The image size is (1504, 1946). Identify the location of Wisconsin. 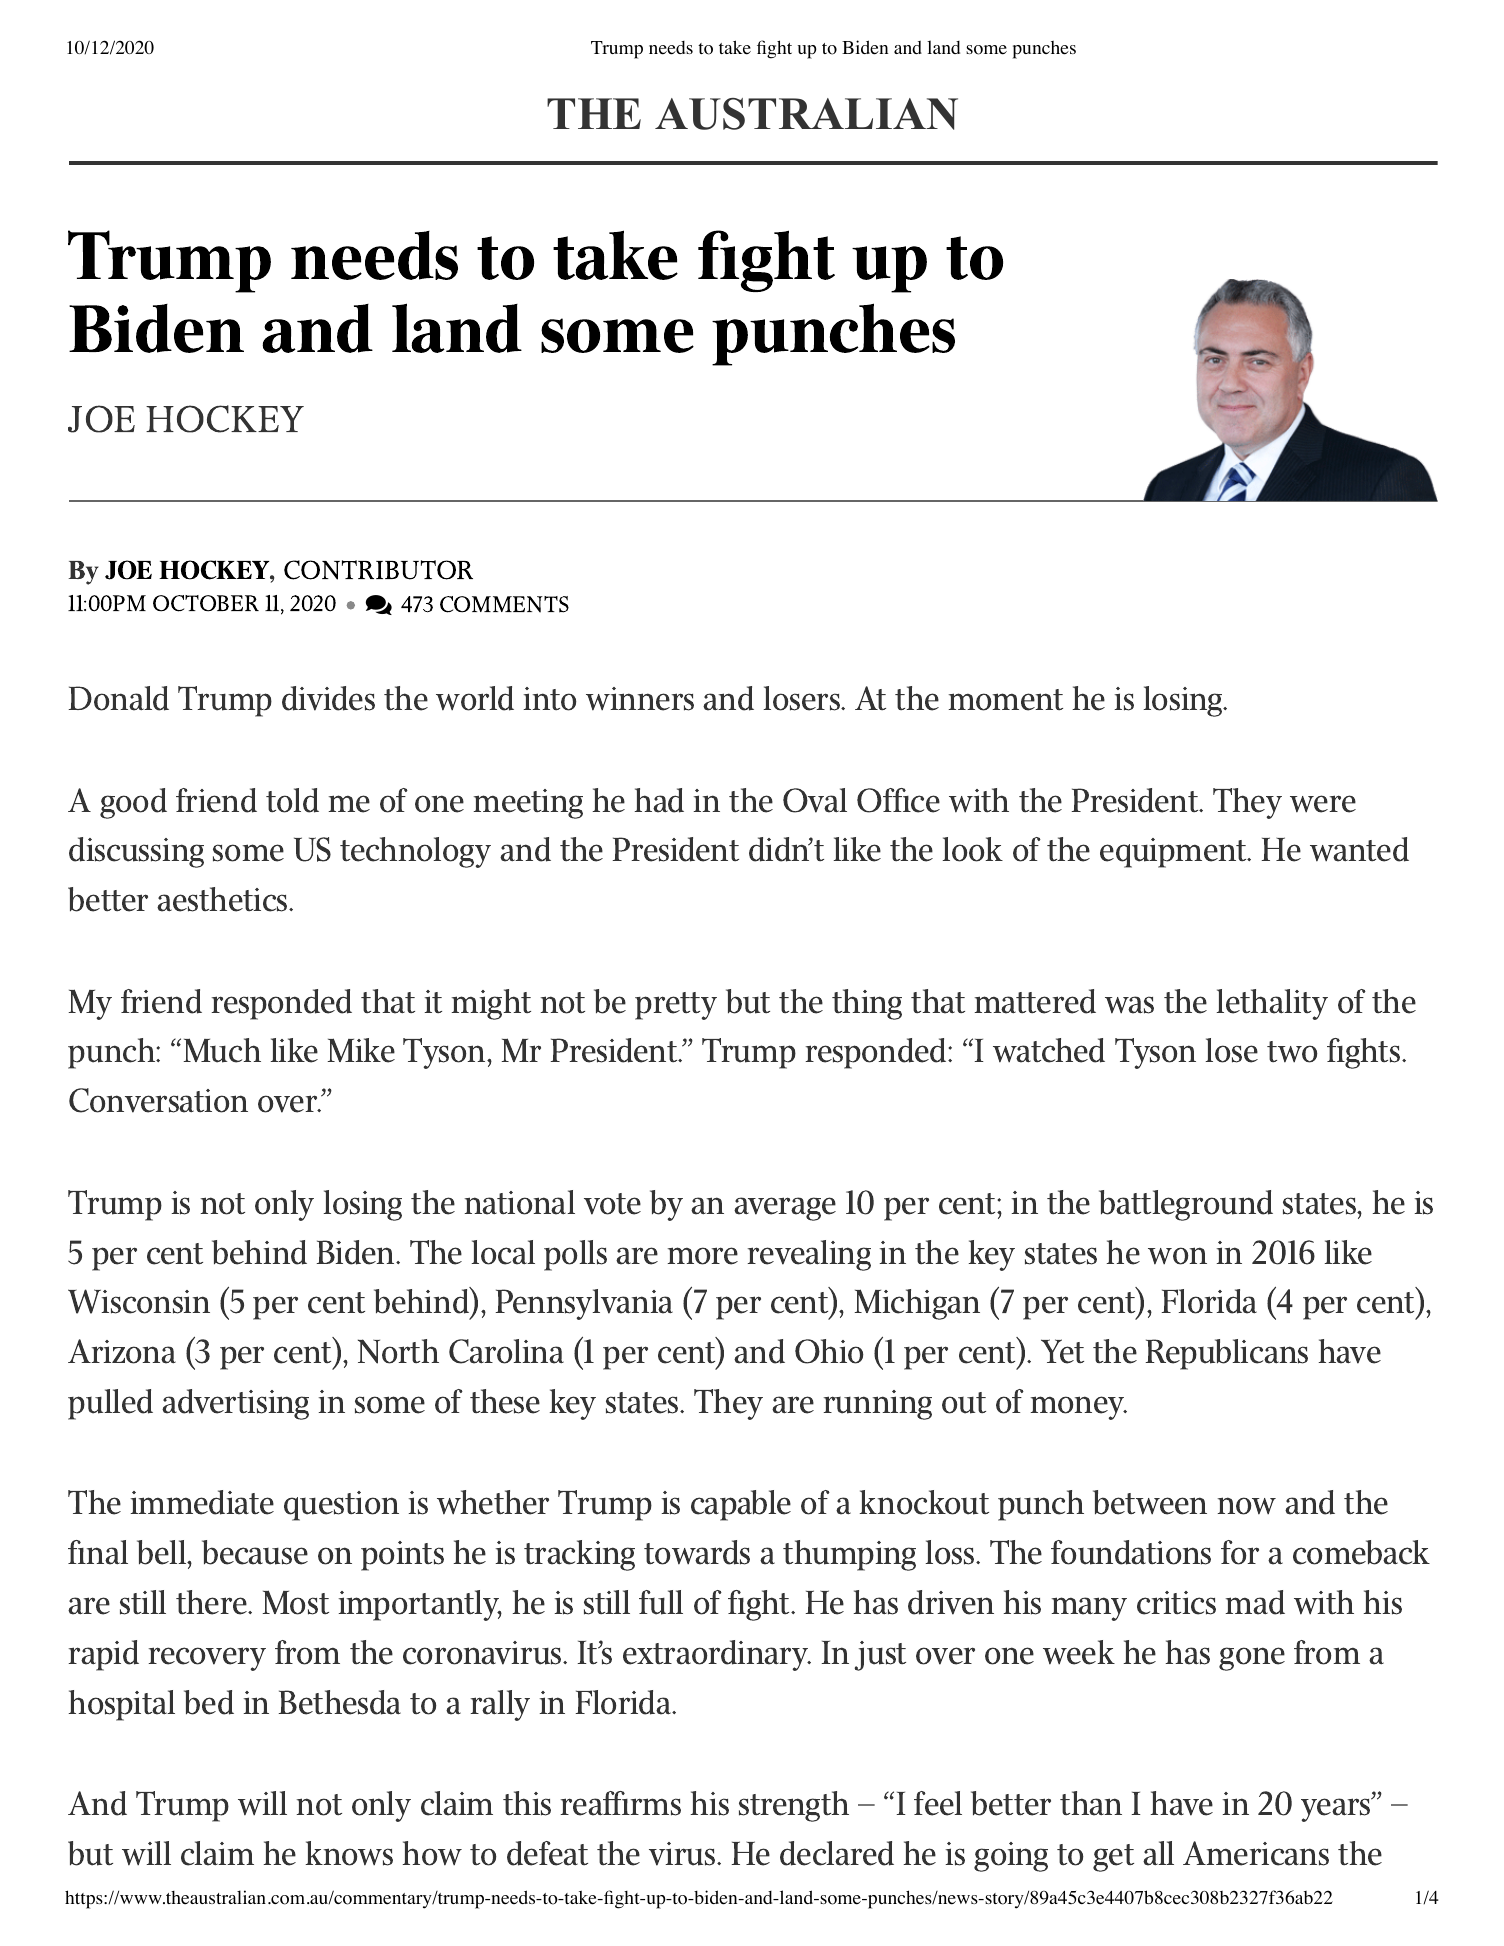
(139, 1301).
